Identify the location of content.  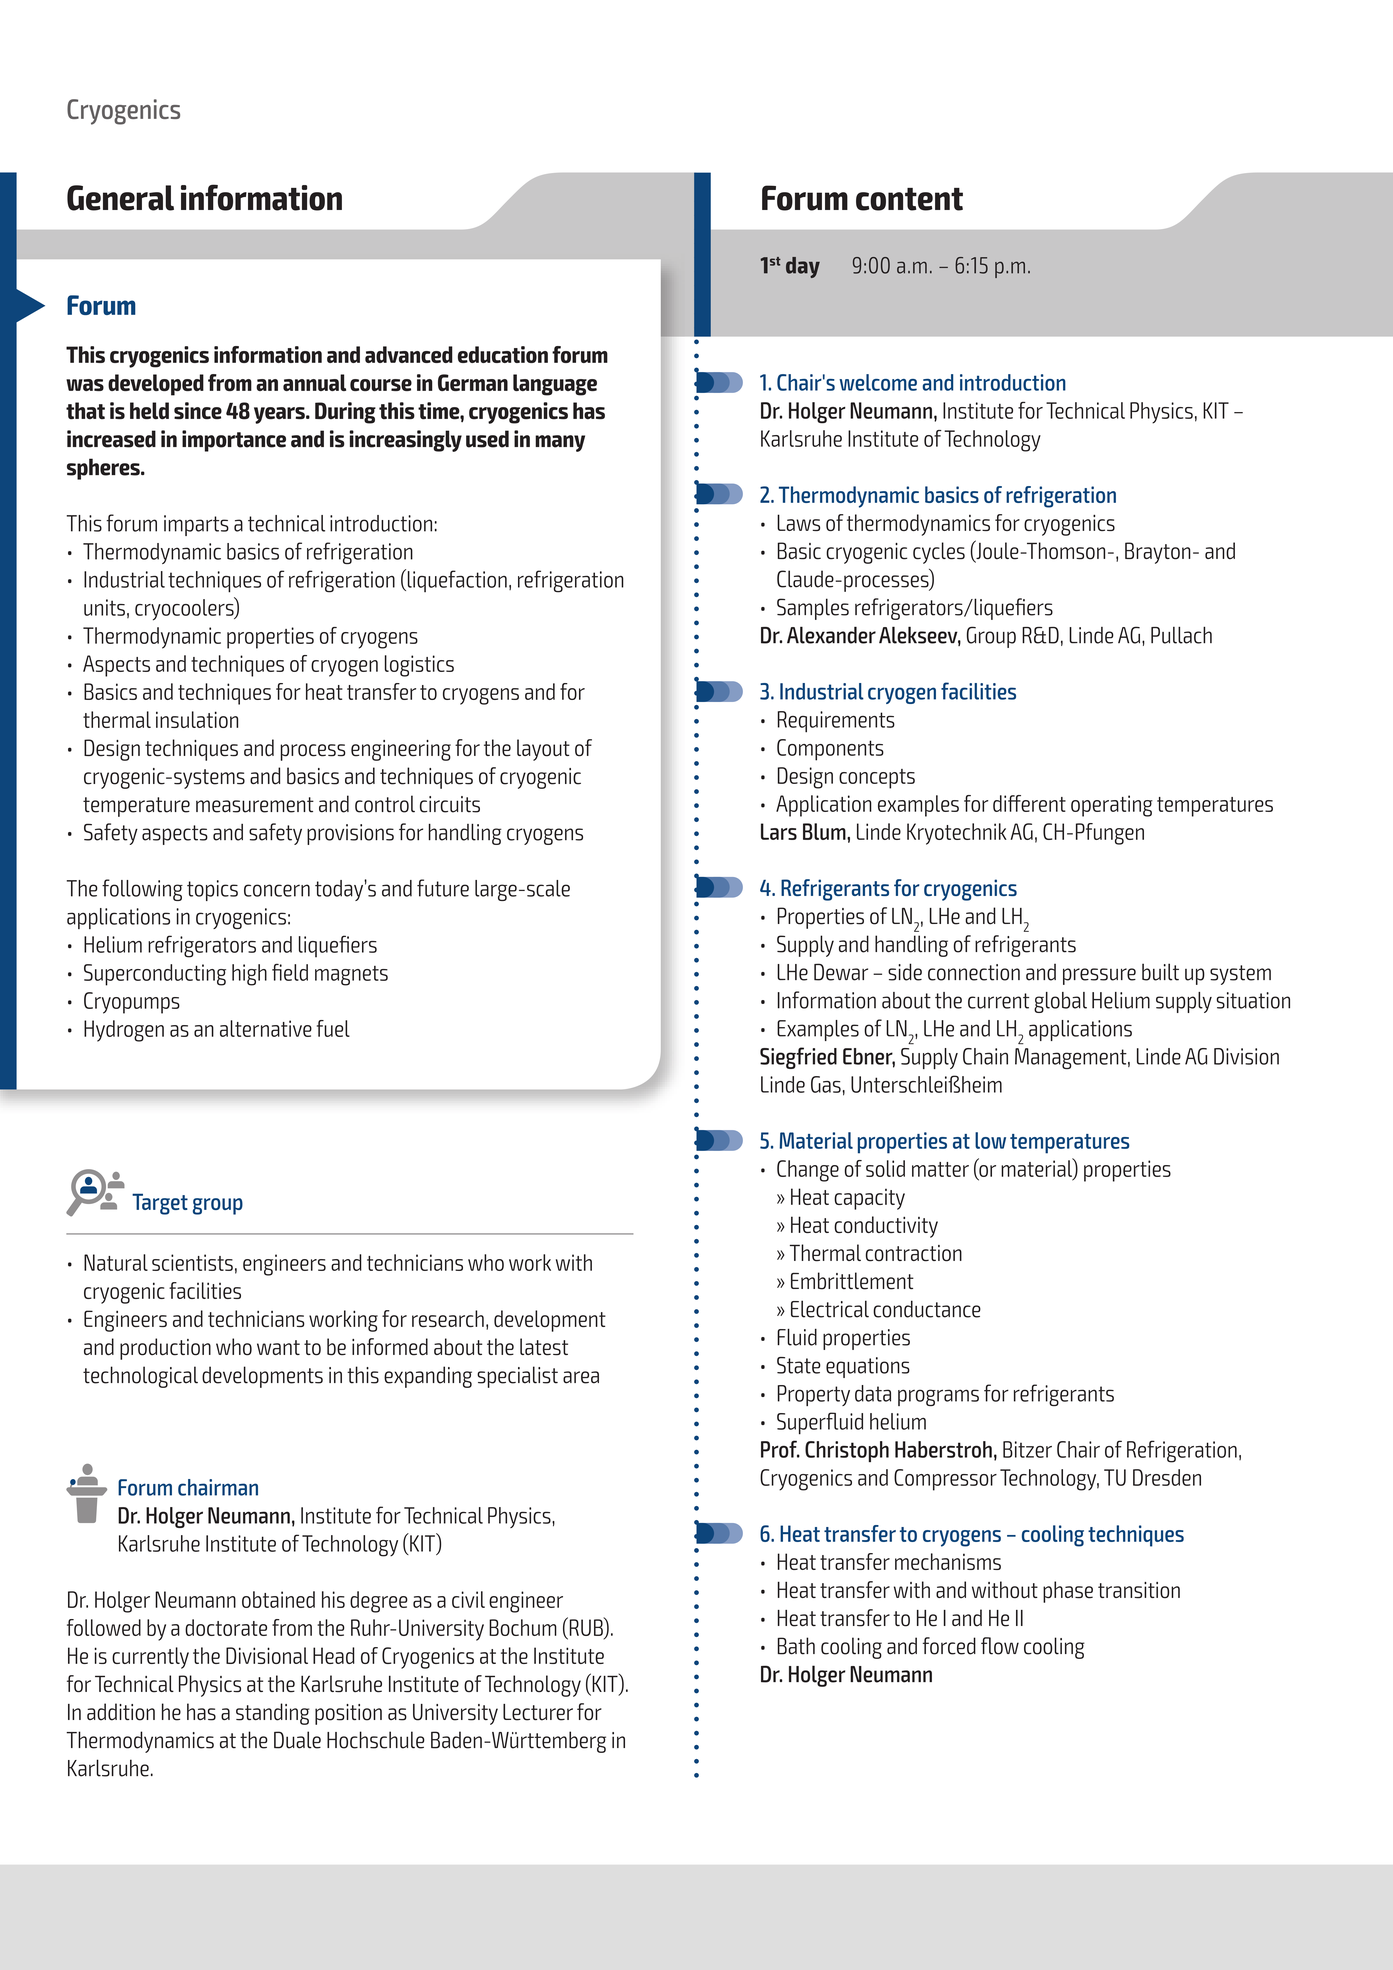
(909, 199).
